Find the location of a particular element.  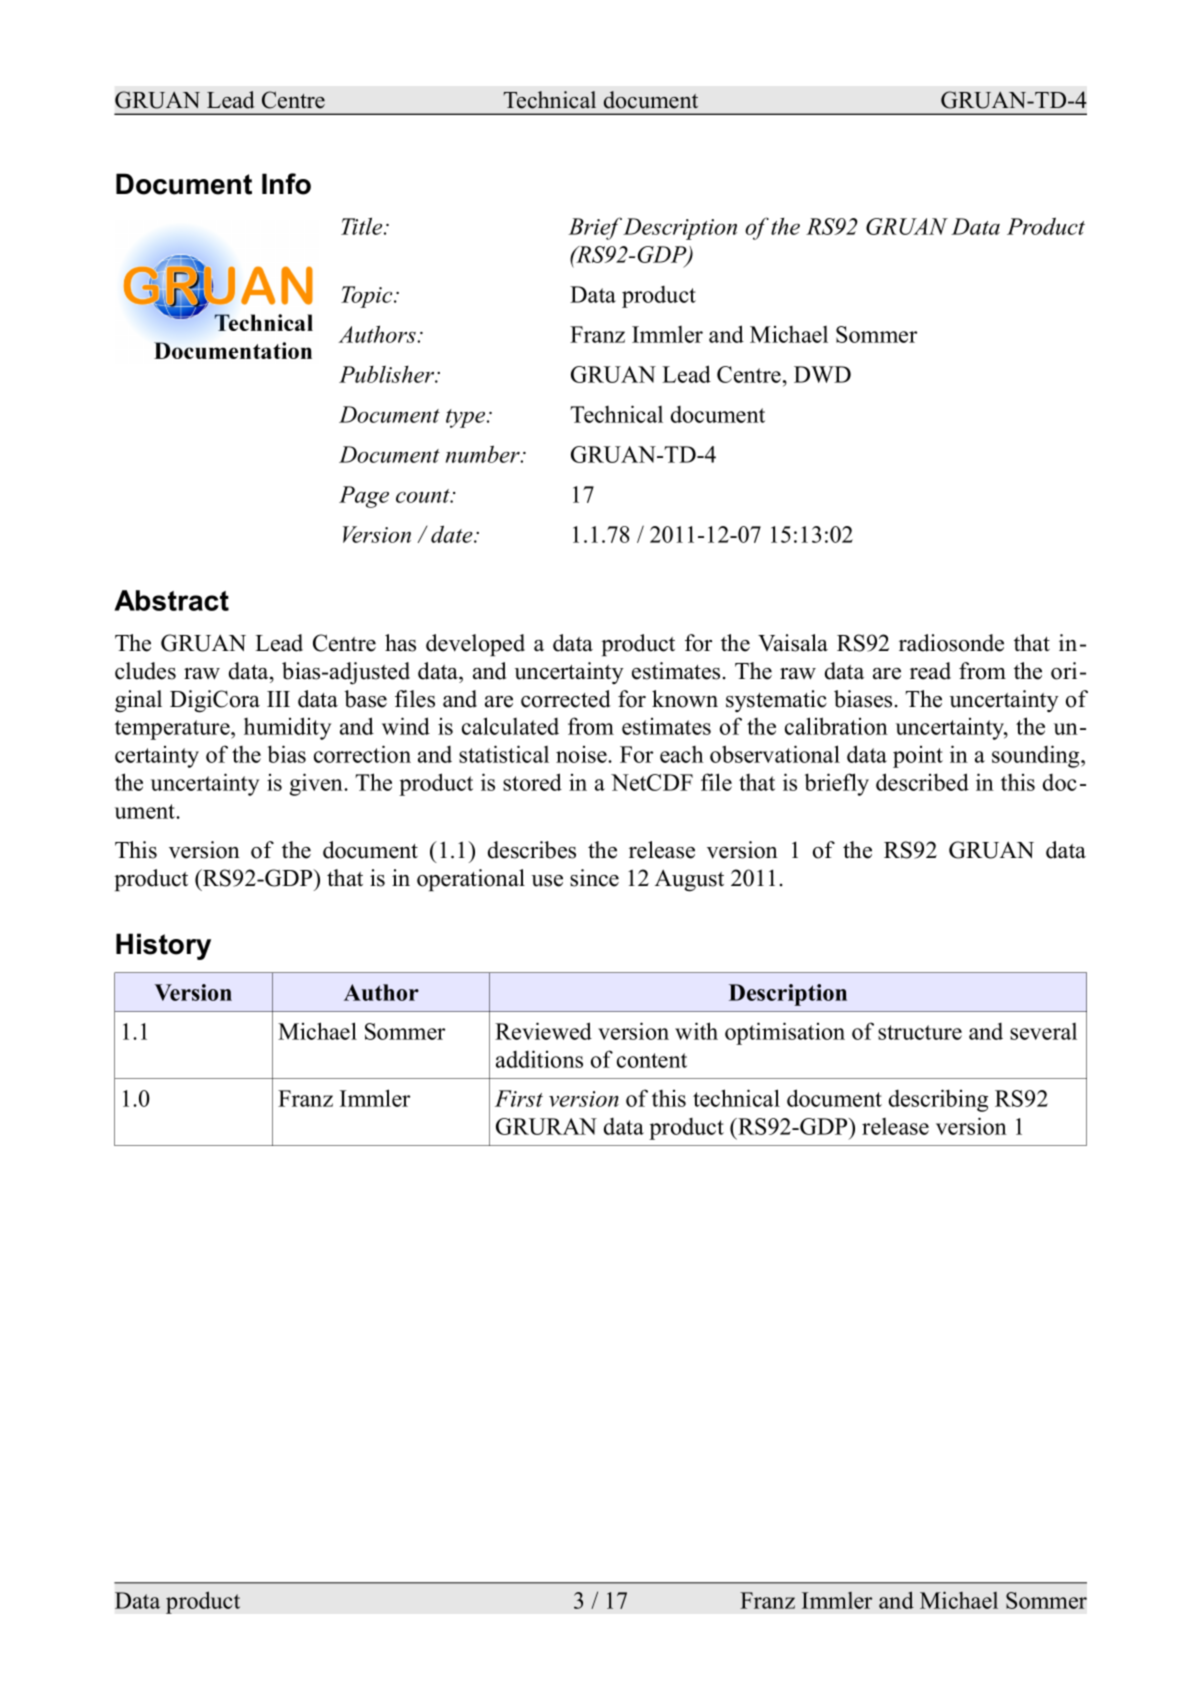

DWD is located at coordinates (822, 374).
